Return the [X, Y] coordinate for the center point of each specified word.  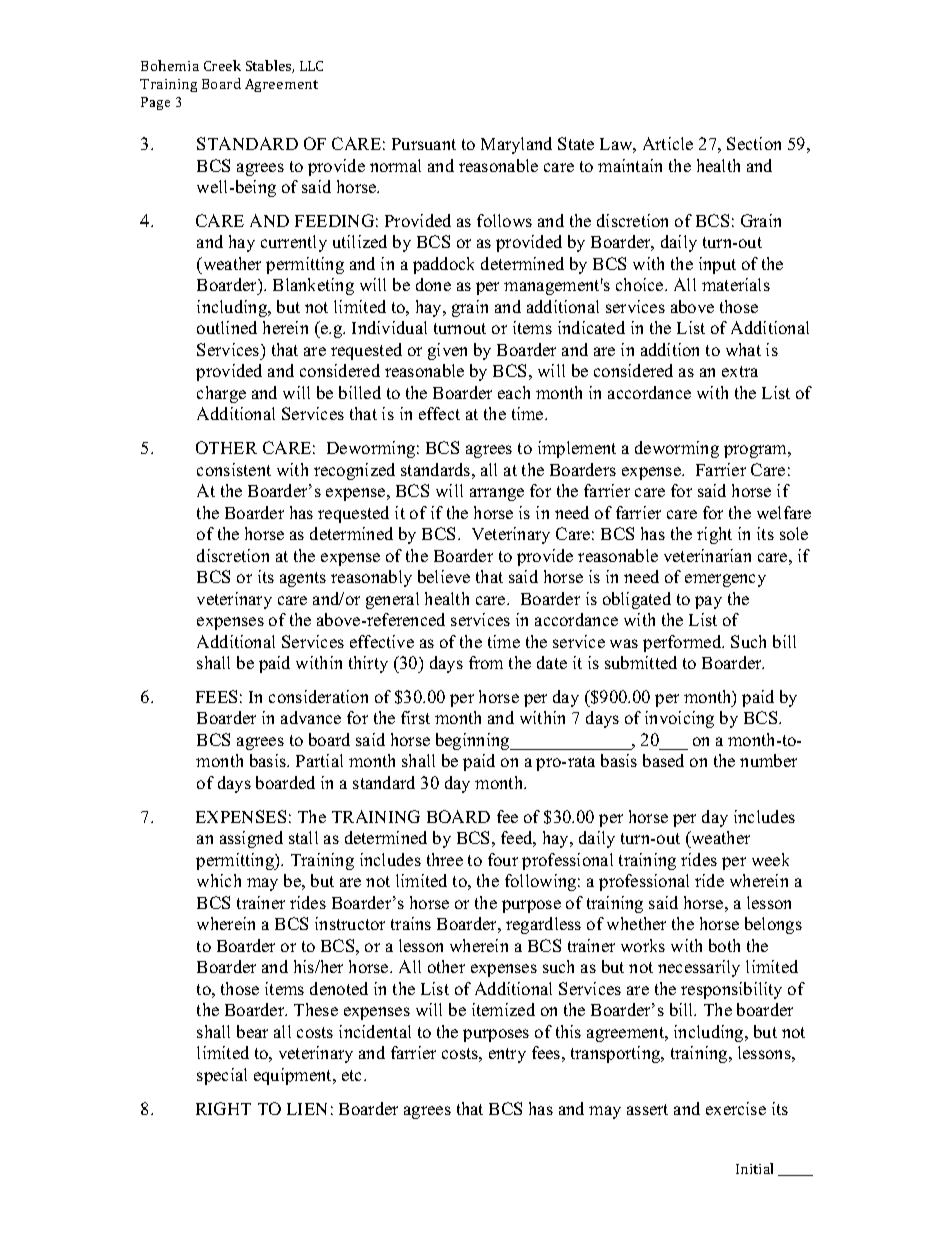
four [503, 859]
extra [740, 371]
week [770, 859]
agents [303, 579]
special [222, 1076]
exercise [736, 1108]
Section [754, 143]
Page [155, 103]
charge [221, 394]
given [447, 351]
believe [444, 576]
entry [507, 1055]
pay [708, 602]
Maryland [516, 145]
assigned [251, 839]
